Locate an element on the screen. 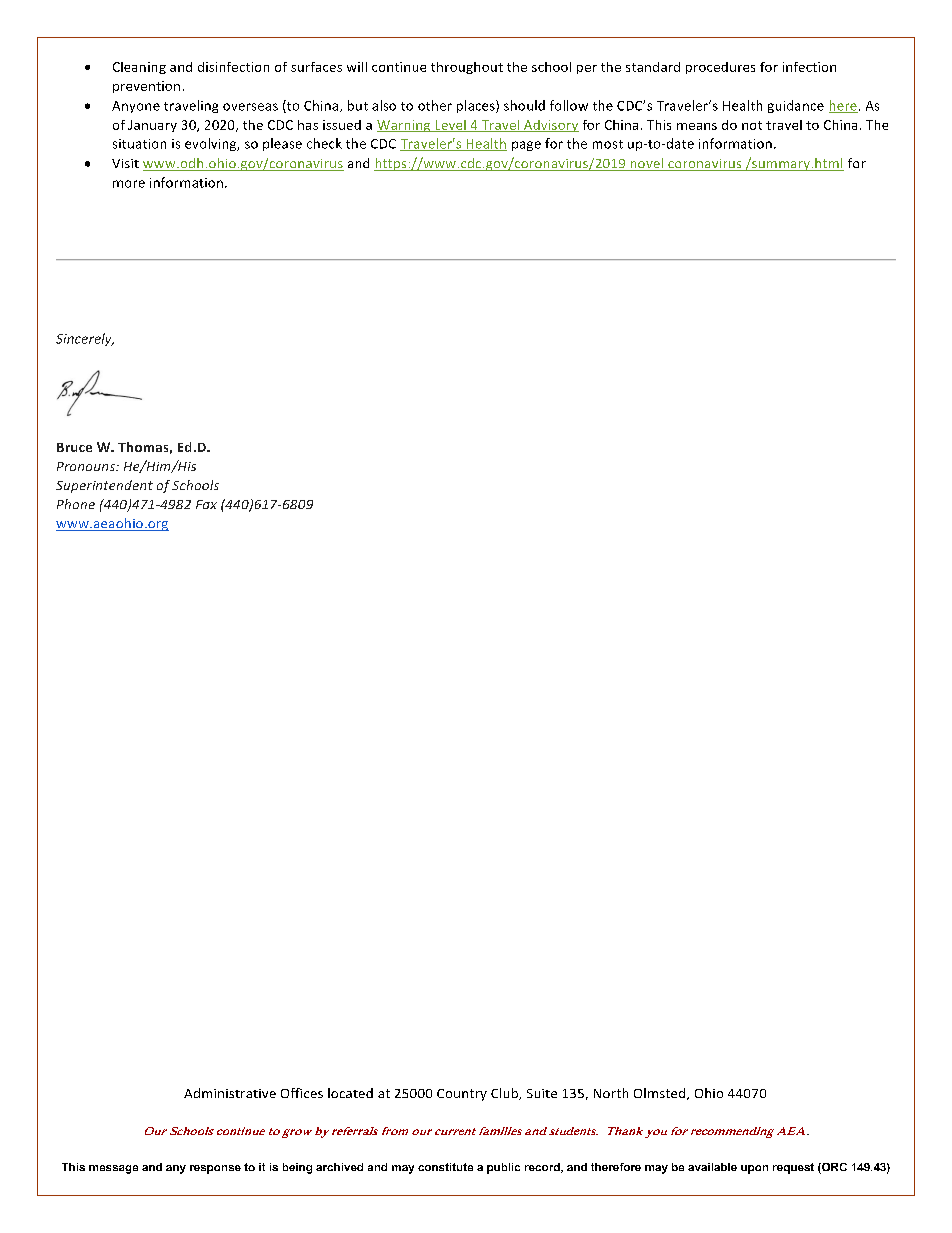 The height and width of the screenshot is (1233, 952). response is located at coordinates (215, 1169).
